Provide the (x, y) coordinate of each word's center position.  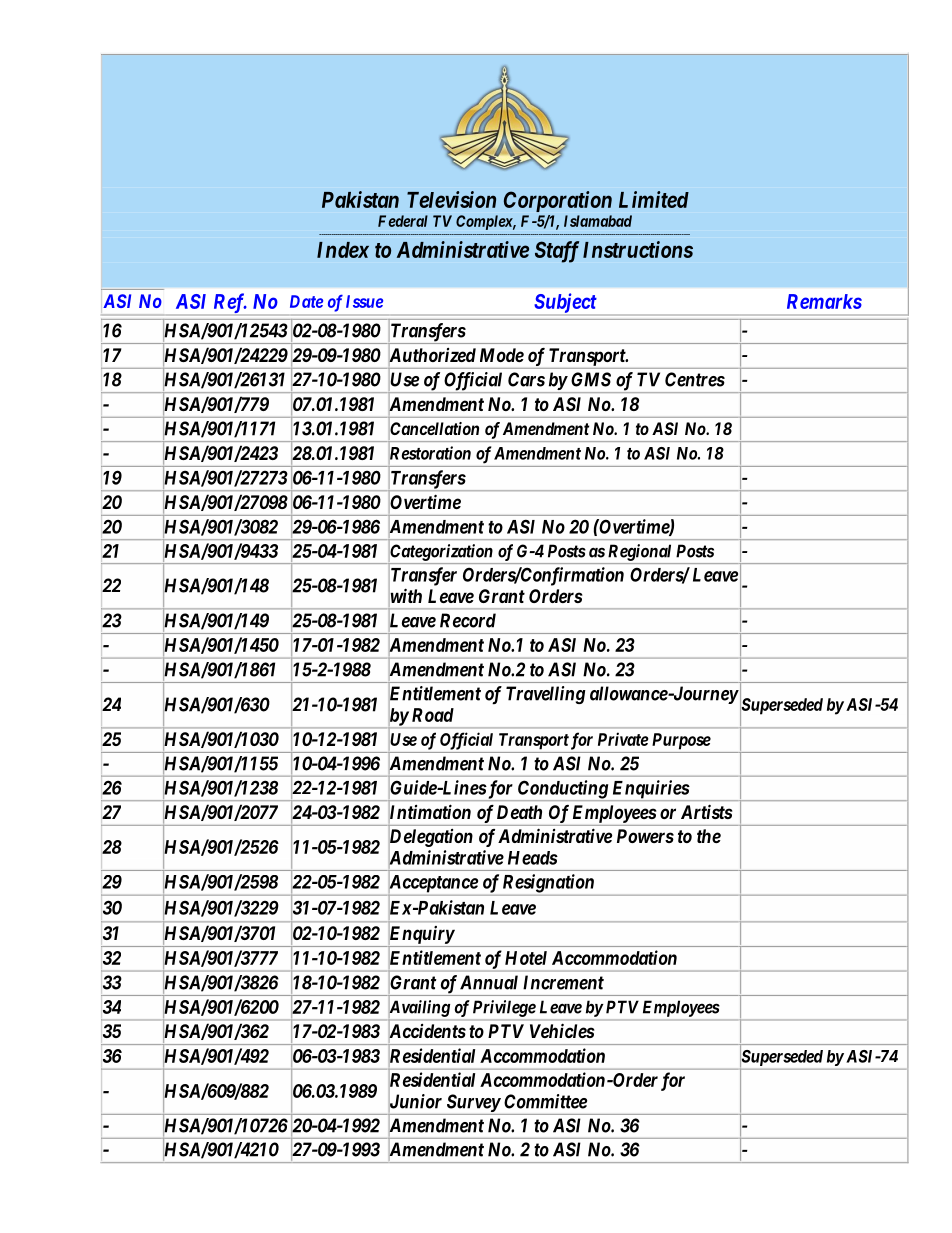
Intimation (430, 813)
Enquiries (649, 790)
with (405, 596)
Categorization (441, 552)
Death (519, 812)
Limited (654, 199)
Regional (639, 552)
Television (451, 199)
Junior (415, 1102)
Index (343, 250)
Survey (472, 1104)
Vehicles (562, 1030)
